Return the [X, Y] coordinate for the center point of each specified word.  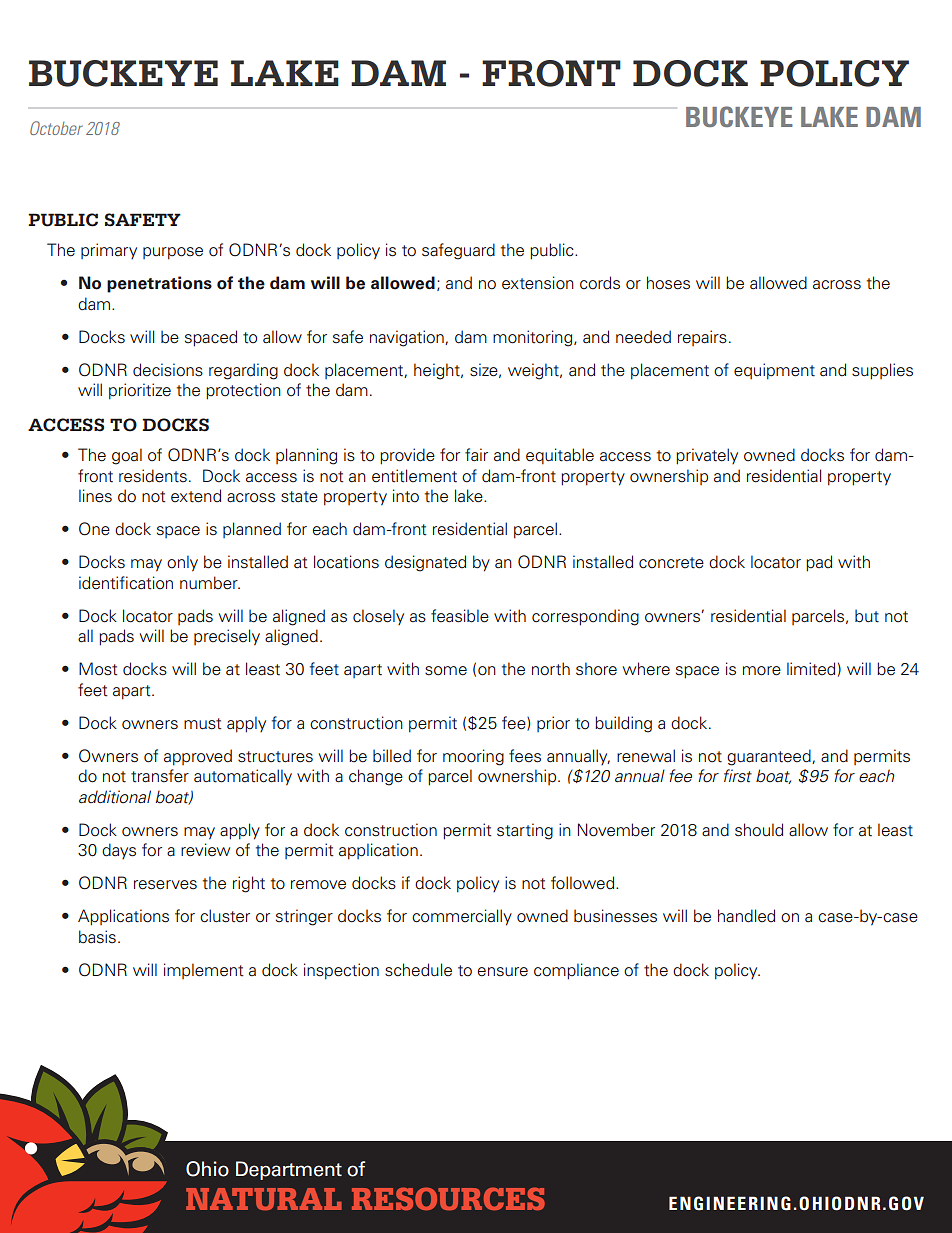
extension [538, 283]
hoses [668, 283]
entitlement [414, 476]
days [119, 851]
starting [525, 831]
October [56, 128]
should [759, 830]
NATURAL [264, 1199]
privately [707, 456]
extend [196, 496]
